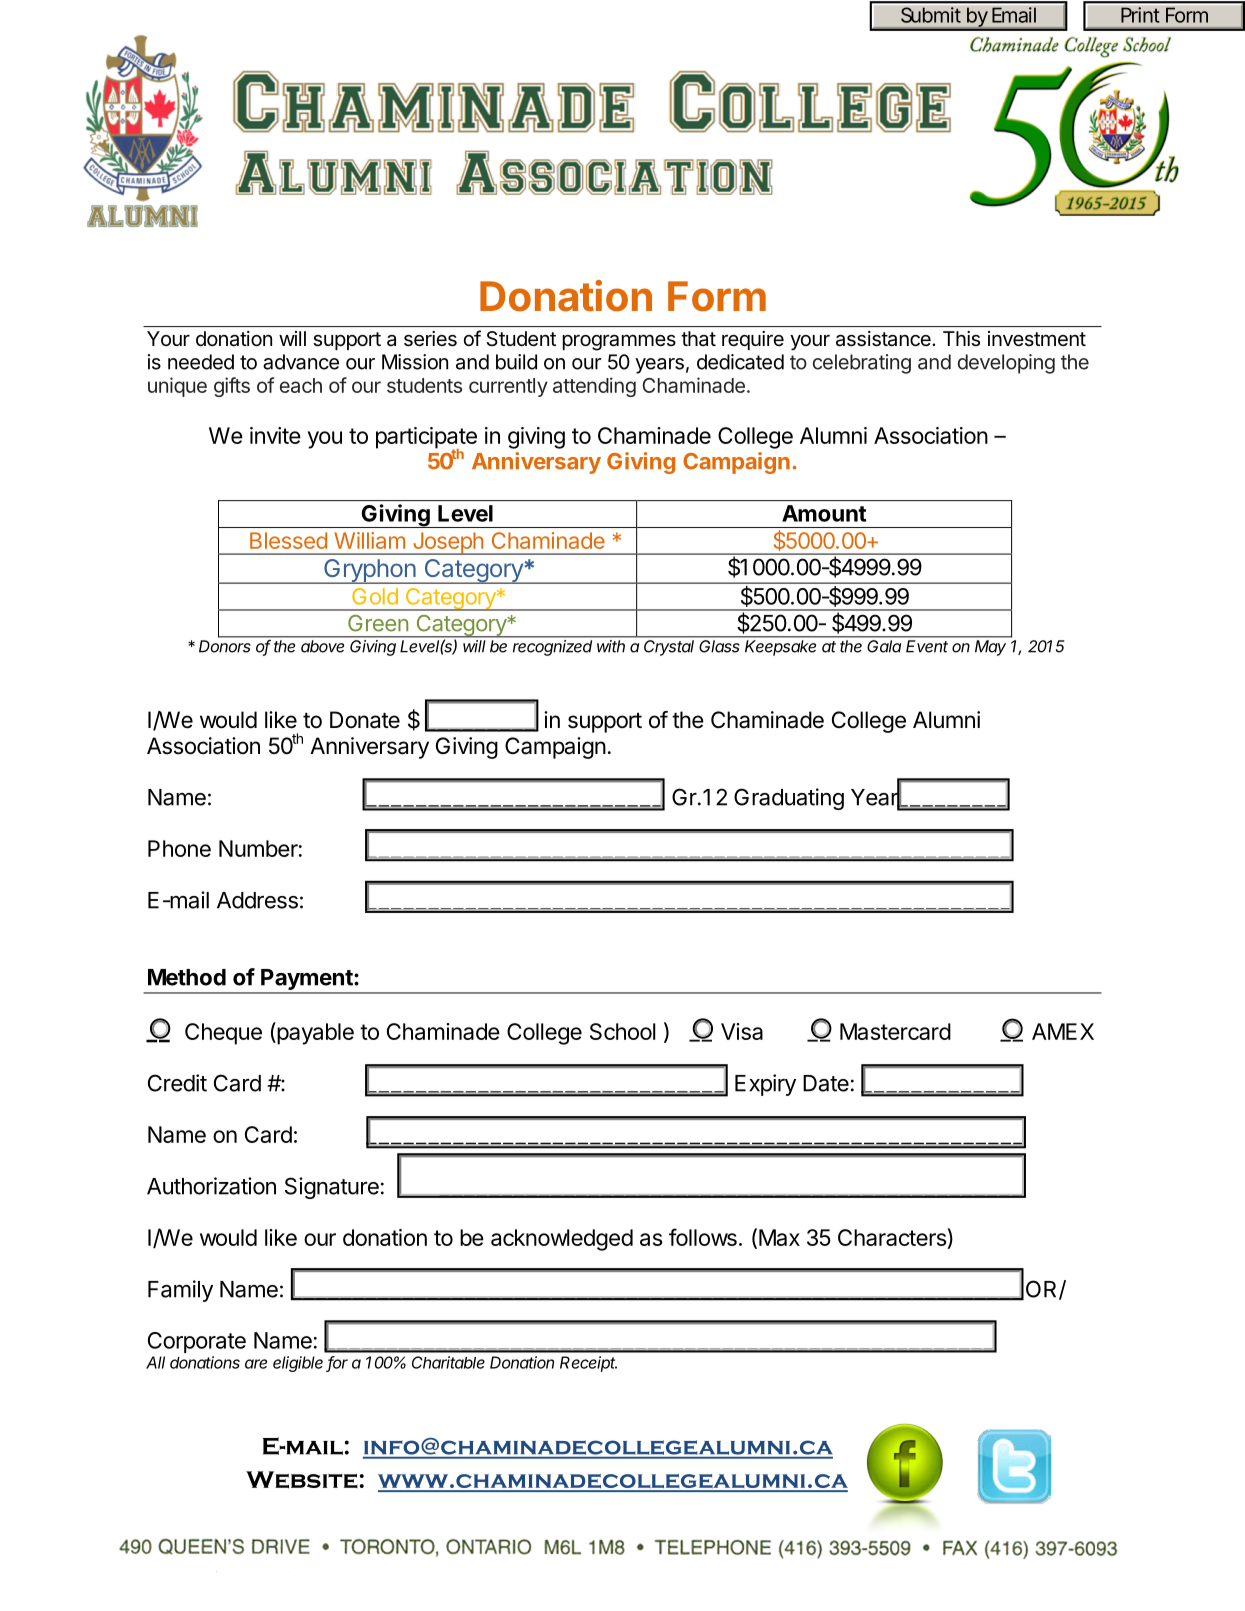 The height and width of the screenshot is (1611, 1245). I want to click on Address, so click(257, 900).
